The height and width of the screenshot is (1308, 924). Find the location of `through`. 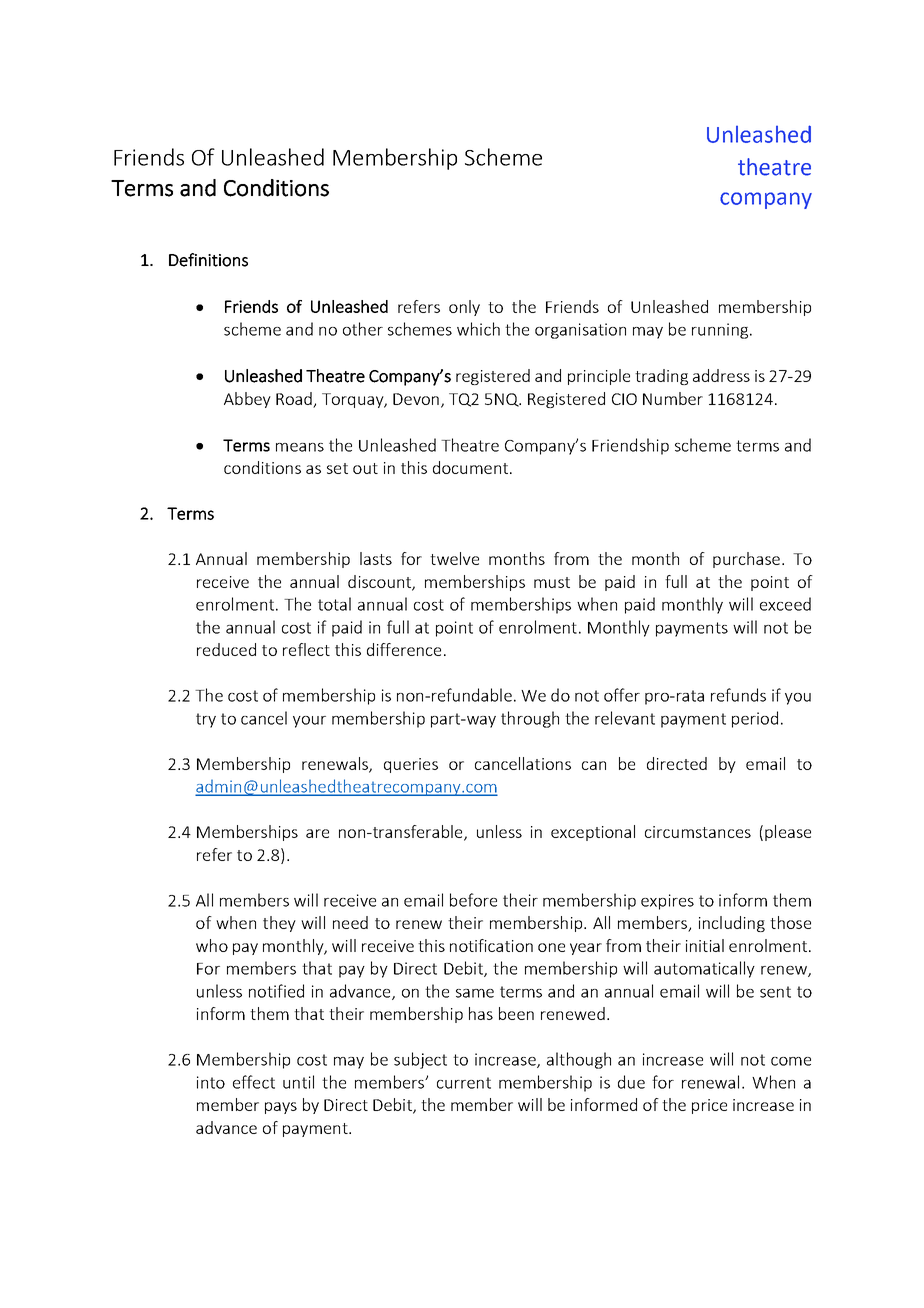

through is located at coordinates (530, 719).
